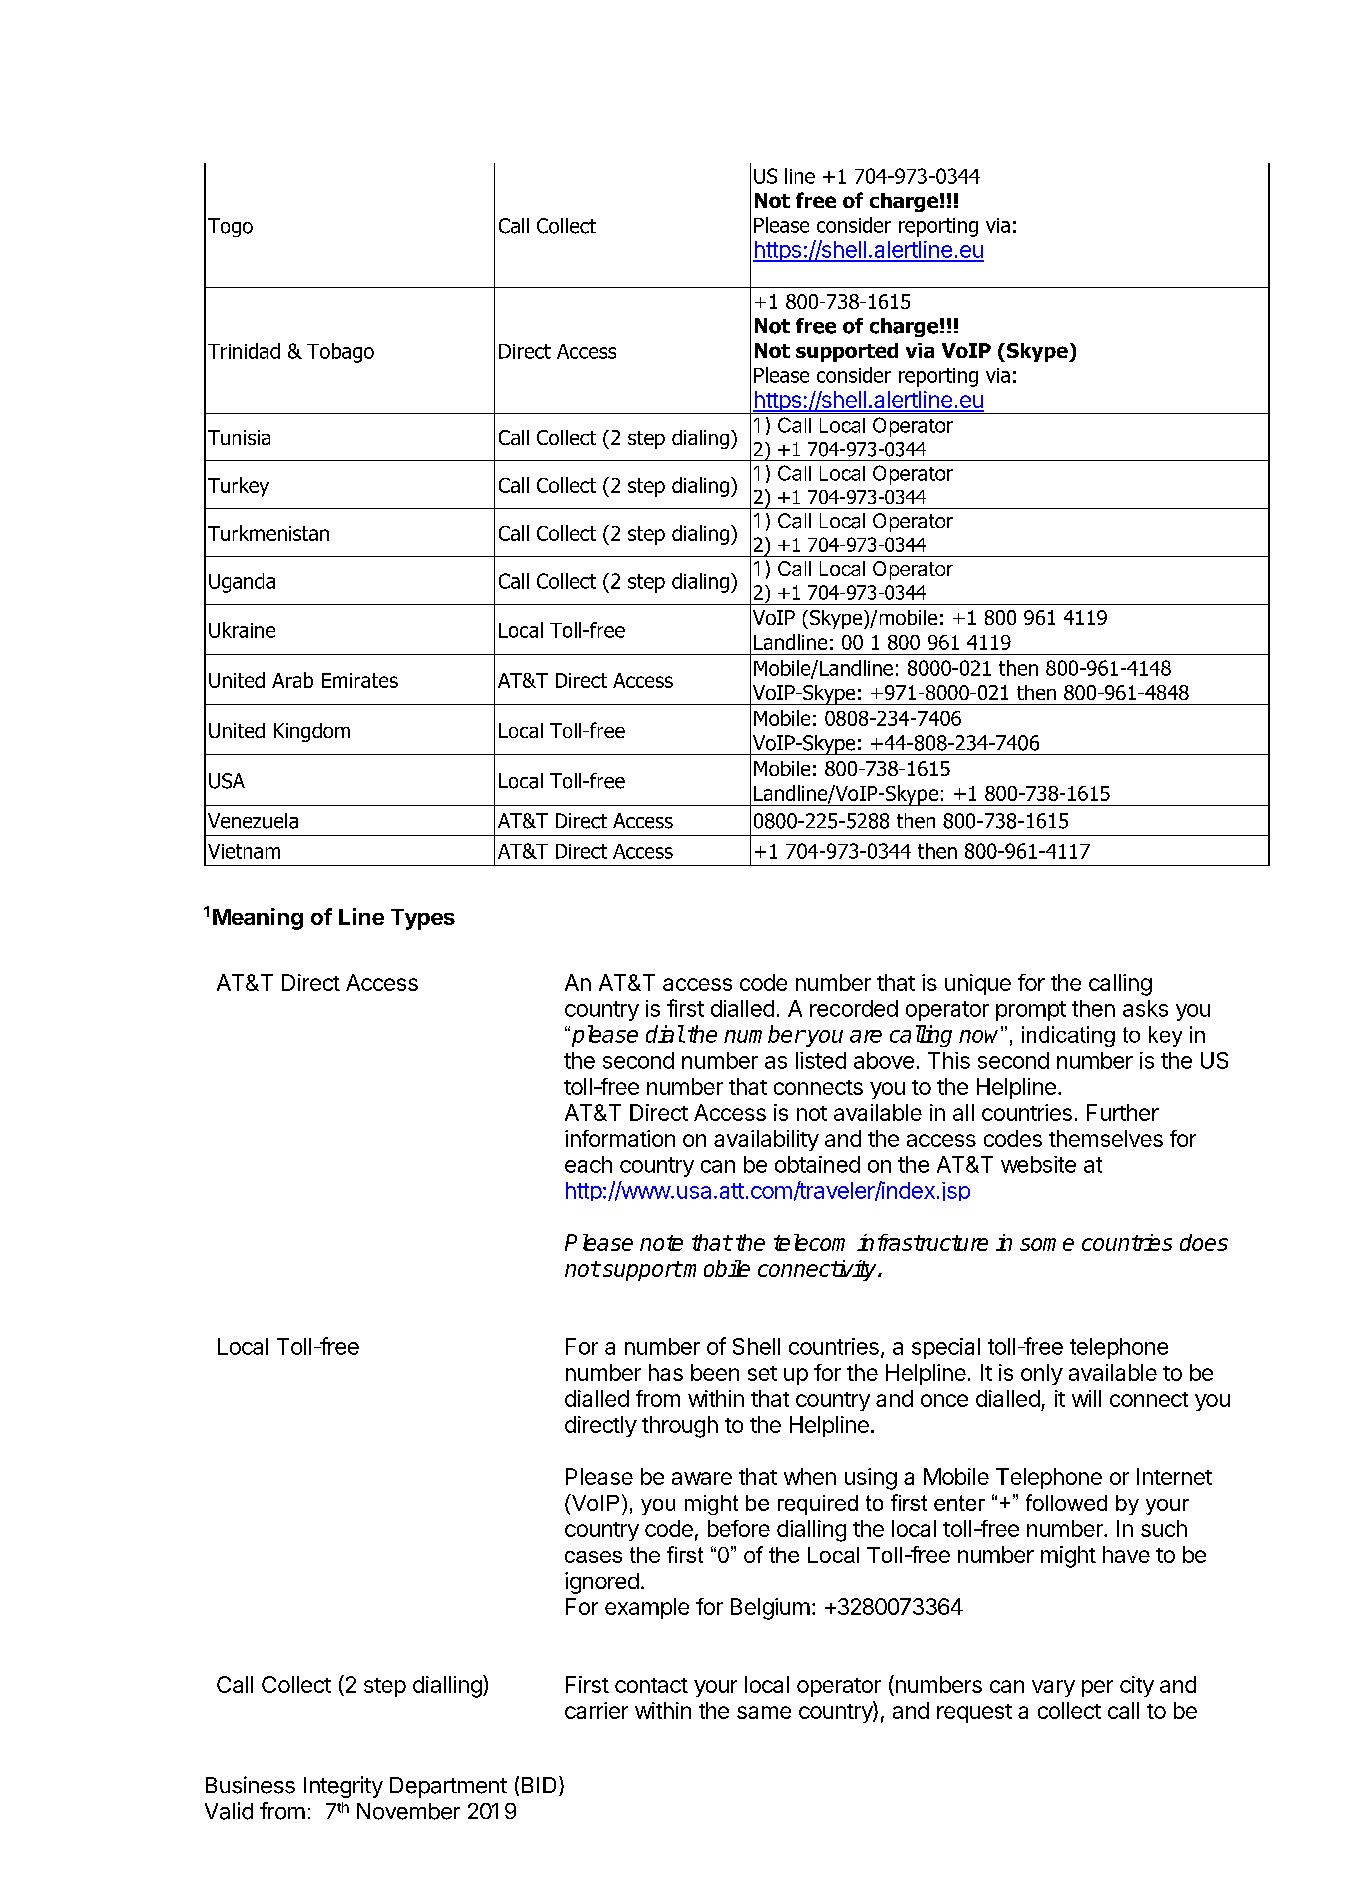 Image resolution: width=1347 pixels, height=1904 pixels. I want to click on Tobago, so click(340, 353).
